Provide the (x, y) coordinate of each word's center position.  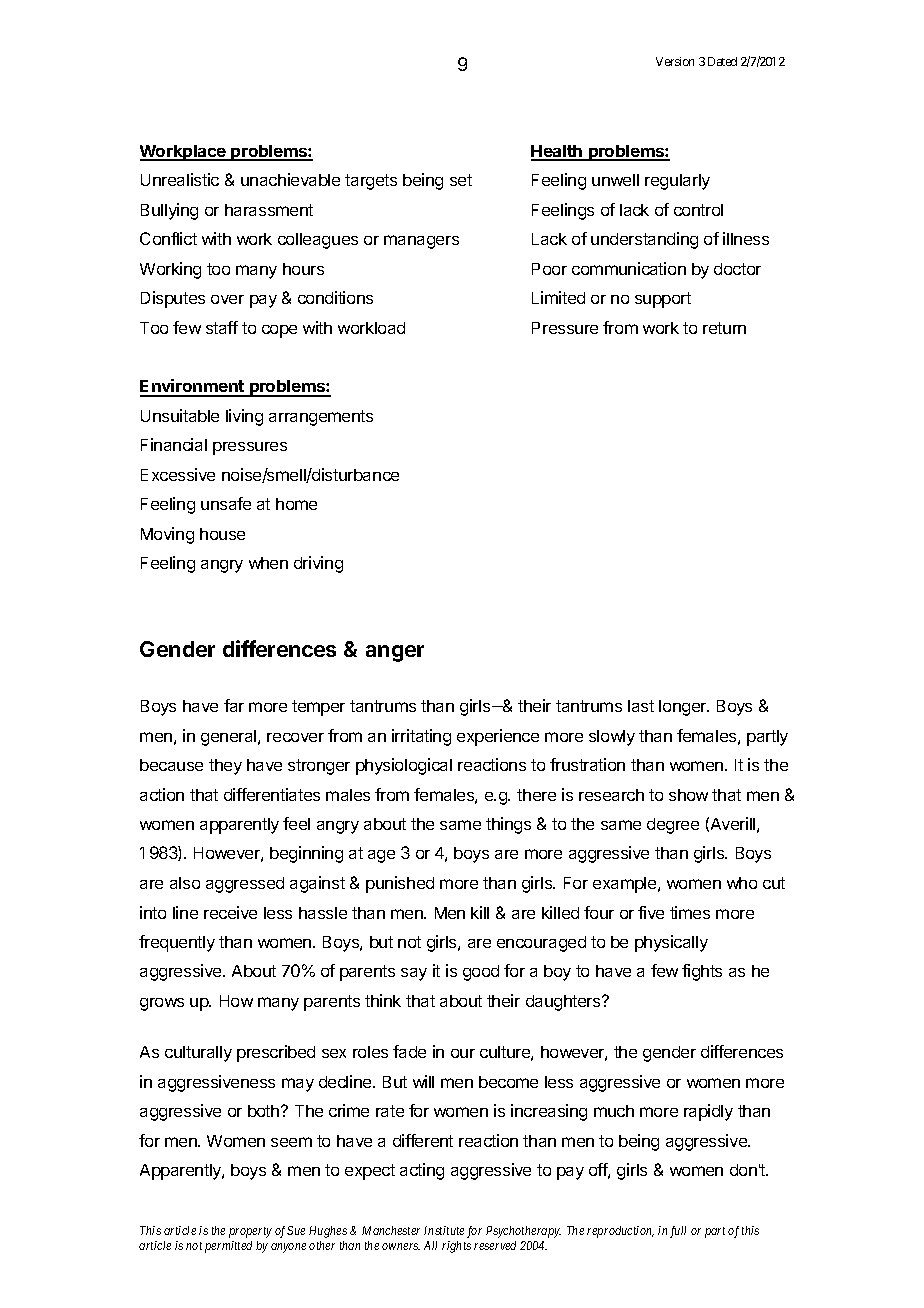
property (250, 1232)
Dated (722, 61)
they (225, 767)
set (461, 180)
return (724, 328)
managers (421, 242)
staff (222, 327)
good (481, 973)
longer (684, 708)
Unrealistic (180, 179)
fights (702, 972)
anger (395, 653)
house (222, 534)
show (688, 795)
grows (162, 1004)
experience (498, 737)
